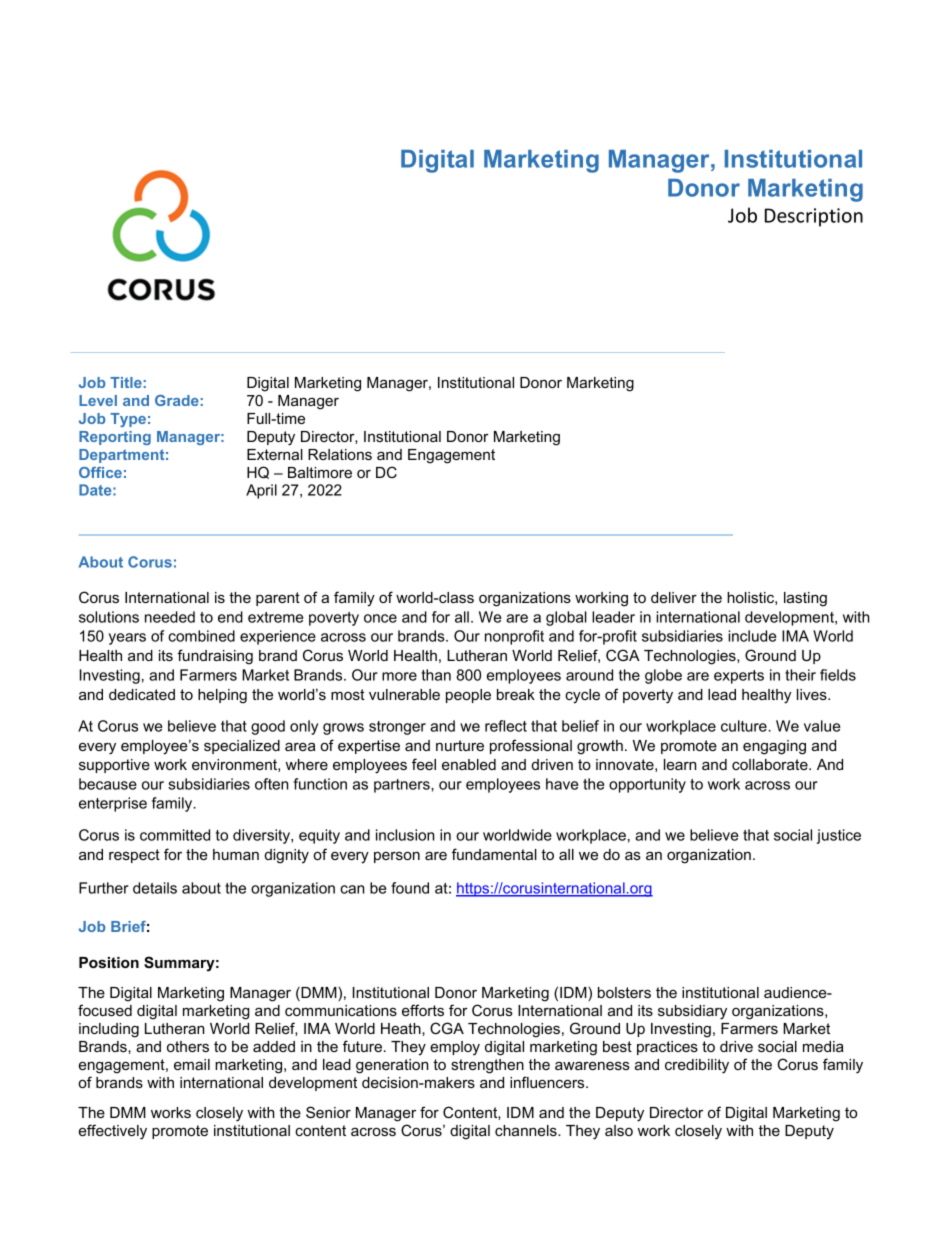 This screenshot has height=1233, width=952. What do you see at coordinates (380, 618) in the screenshot?
I see `once` at bounding box center [380, 618].
